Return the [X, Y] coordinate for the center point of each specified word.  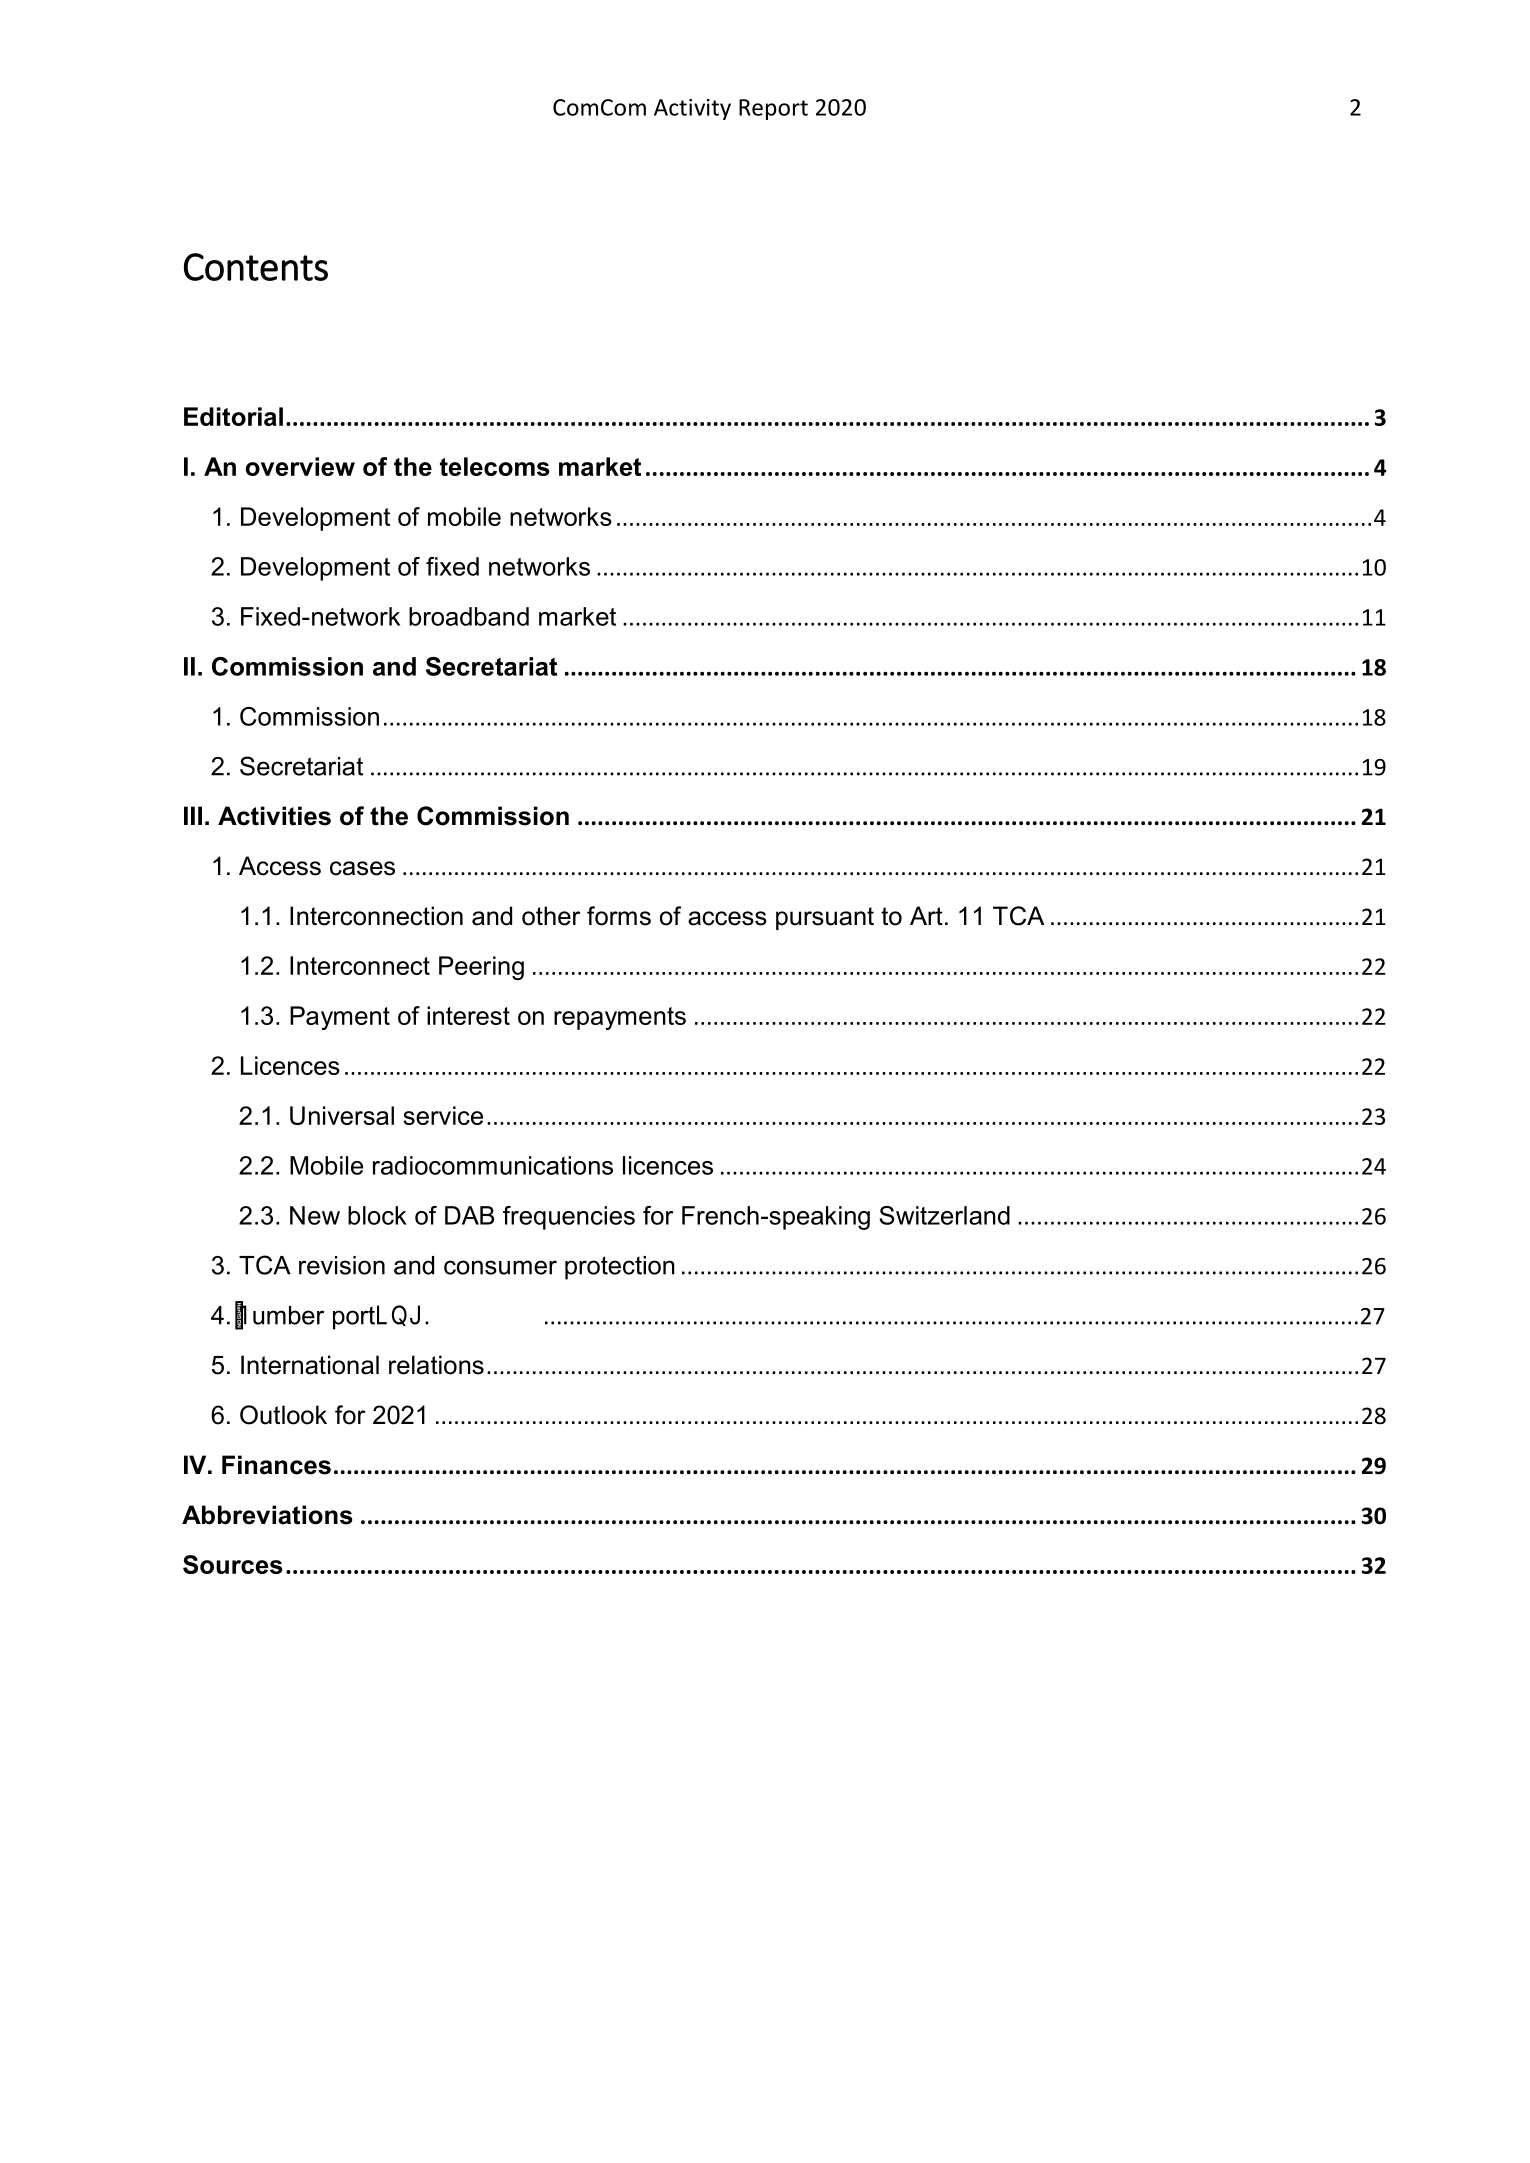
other [551, 916]
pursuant [825, 918]
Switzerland [944, 1215]
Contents [256, 267]
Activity [692, 109]
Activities [274, 816]
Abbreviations [267, 1515]
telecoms [495, 466]
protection [620, 1268]
